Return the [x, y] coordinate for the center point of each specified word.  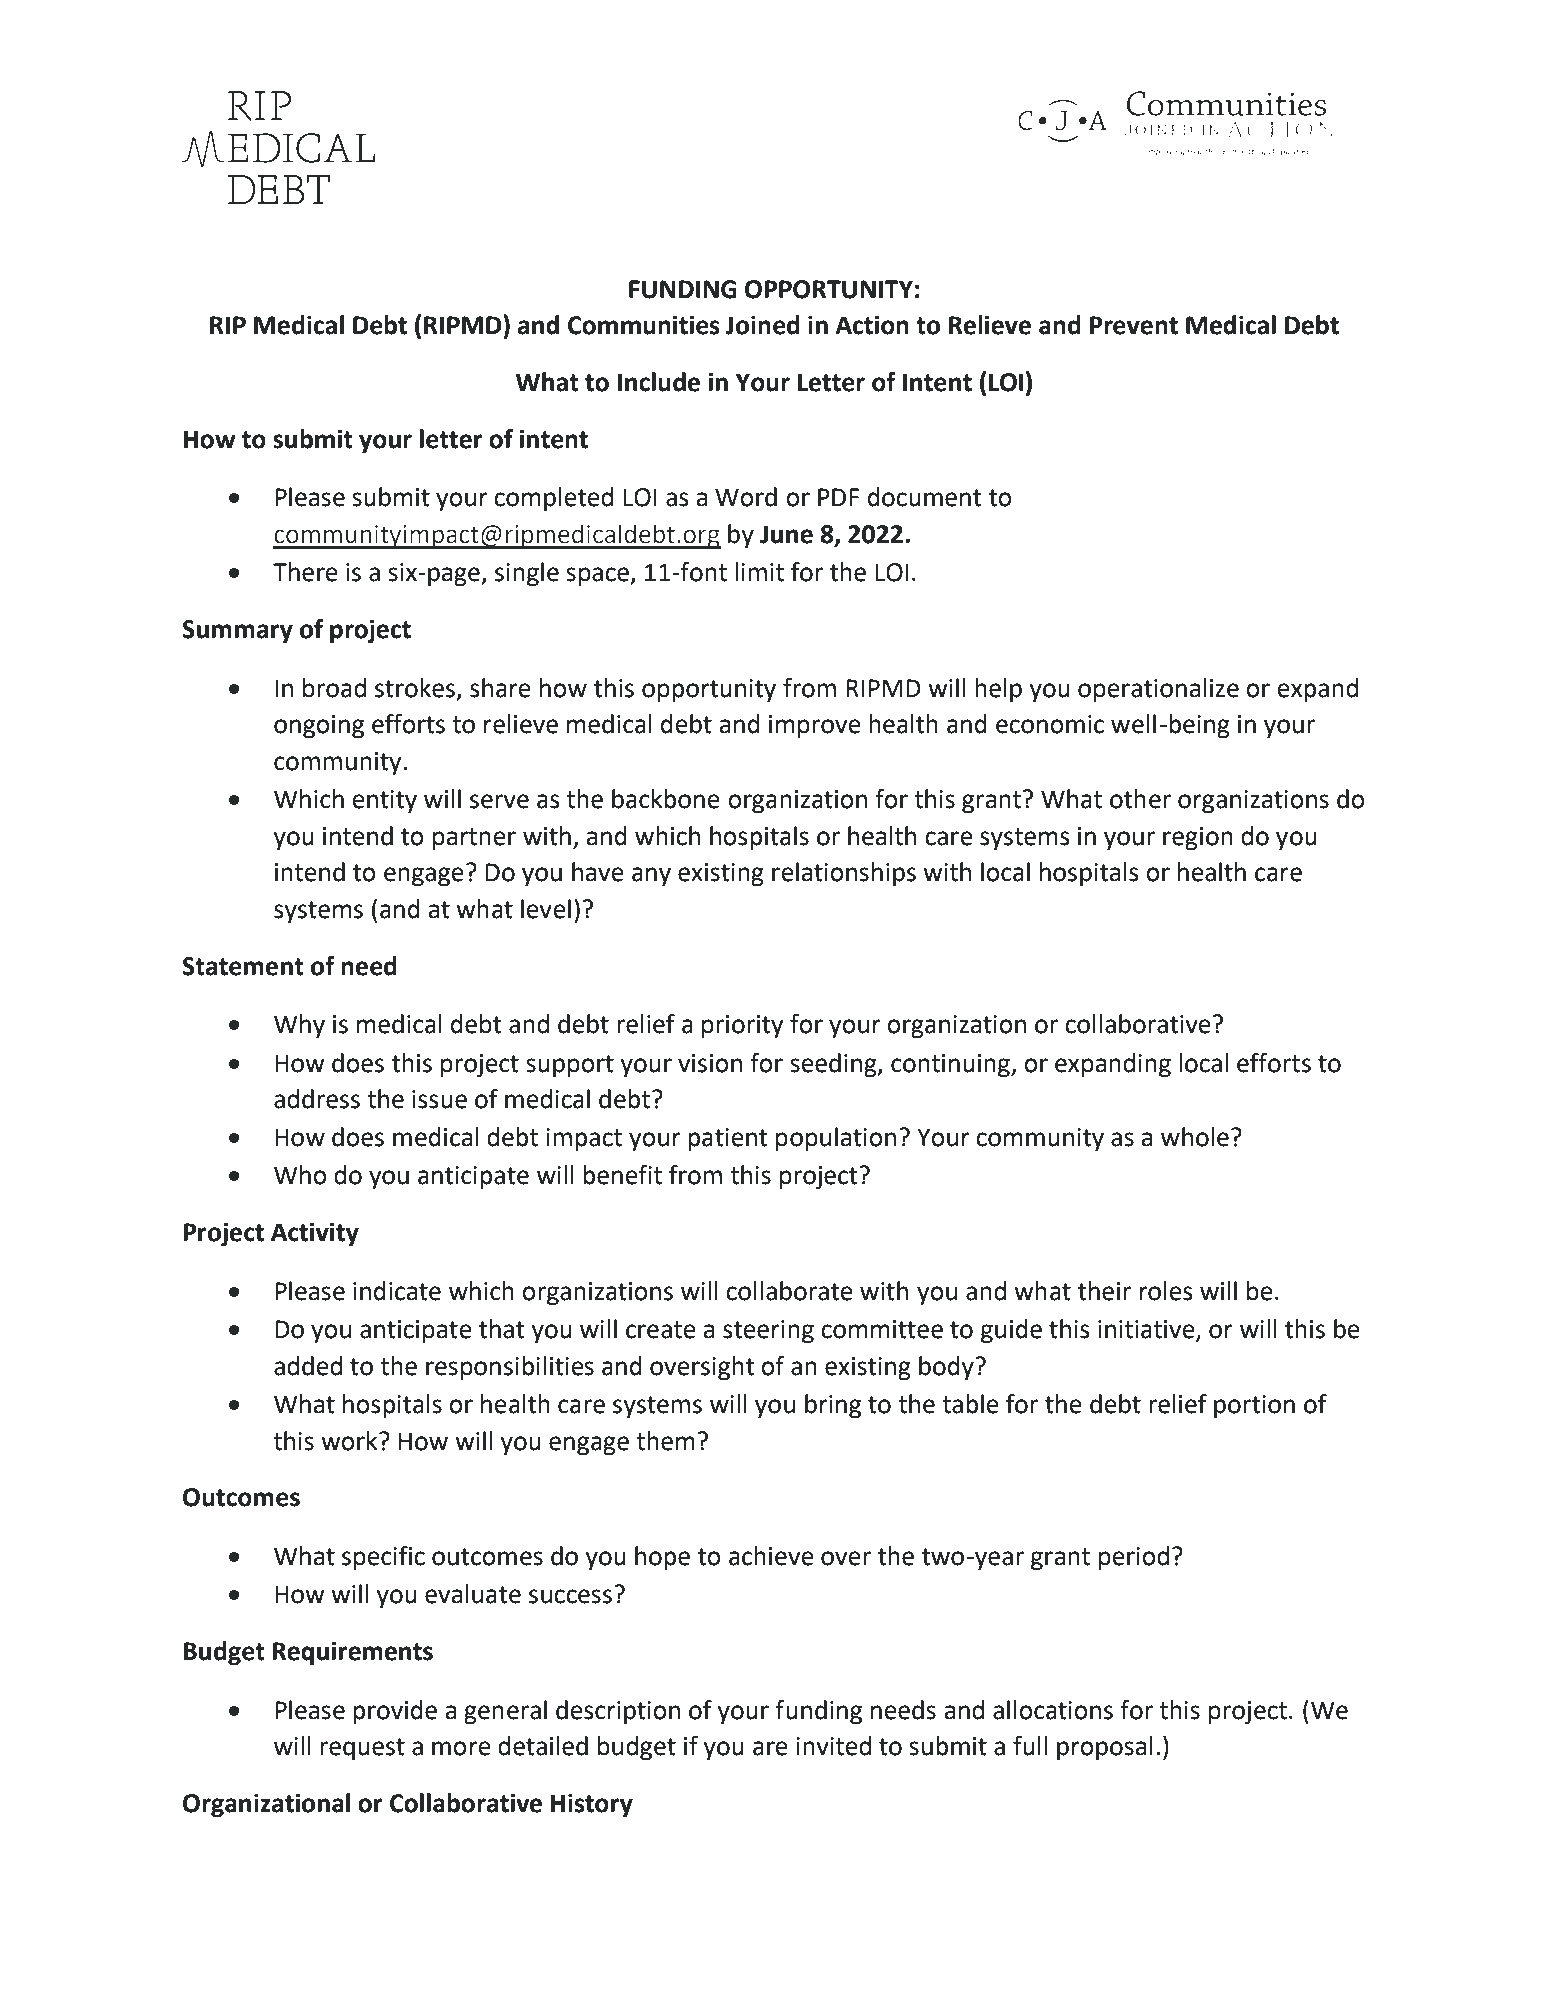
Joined [762, 325]
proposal [1105, 1748]
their [1104, 1291]
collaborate [789, 1291]
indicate [397, 1291]
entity [385, 802]
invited [833, 1746]
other [1140, 799]
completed [553, 499]
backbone [666, 799]
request [362, 1749]
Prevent [1134, 325]
